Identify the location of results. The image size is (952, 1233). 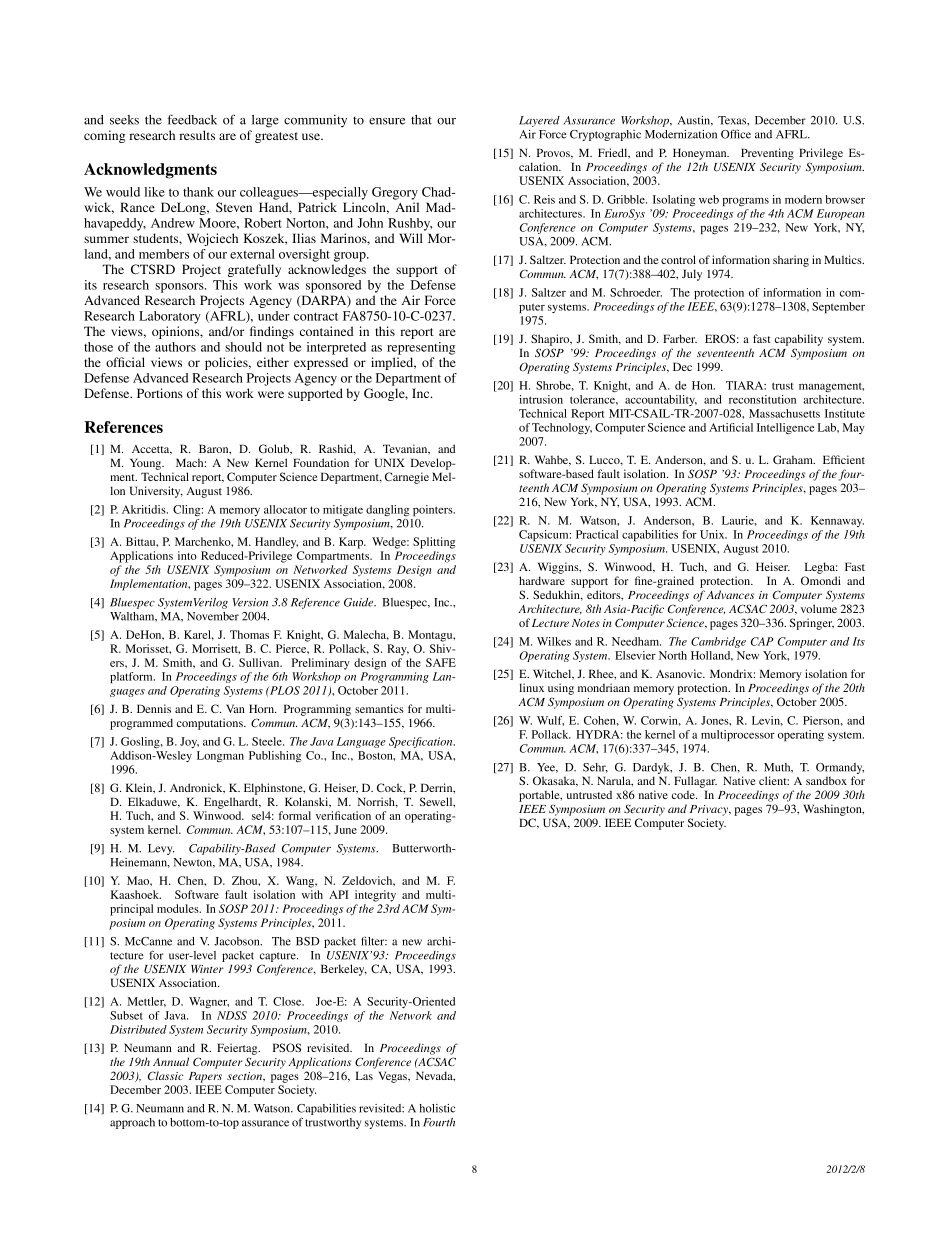
(197, 135).
